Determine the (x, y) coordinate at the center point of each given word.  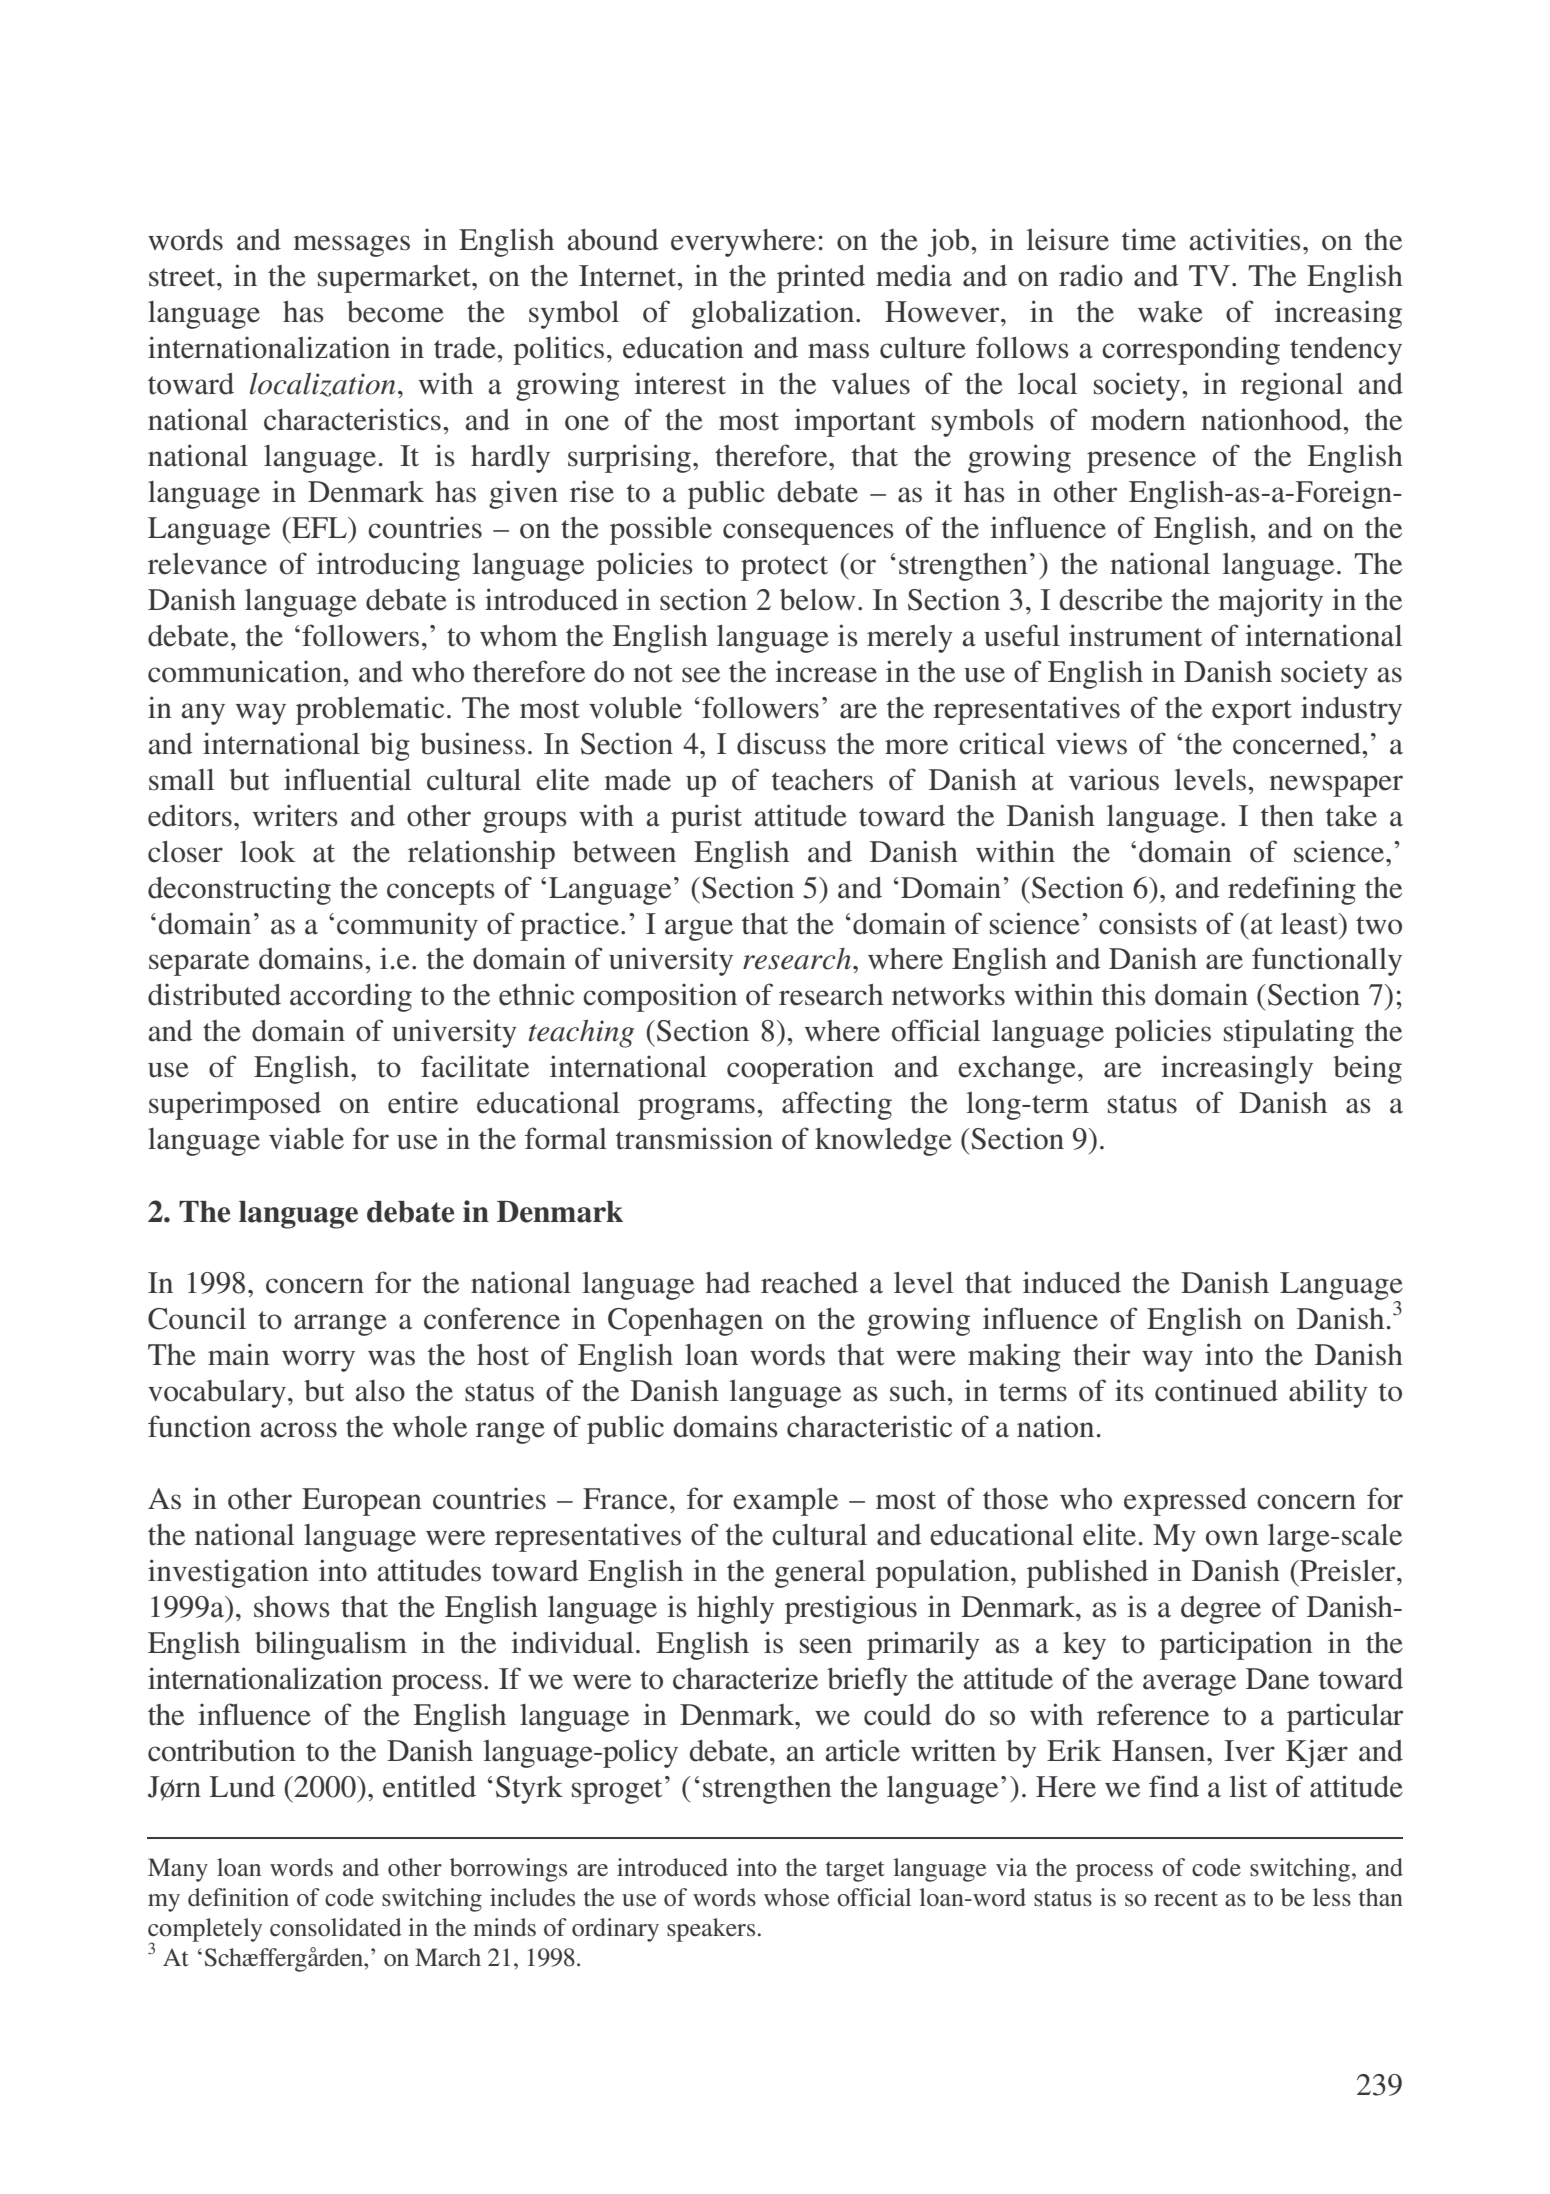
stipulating (1289, 1033)
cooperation (800, 1069)
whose (796, 1897)
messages (351, 246)
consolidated (336, 1927)
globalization (774, 314)
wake (1170, 312)
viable (306, 1138)
